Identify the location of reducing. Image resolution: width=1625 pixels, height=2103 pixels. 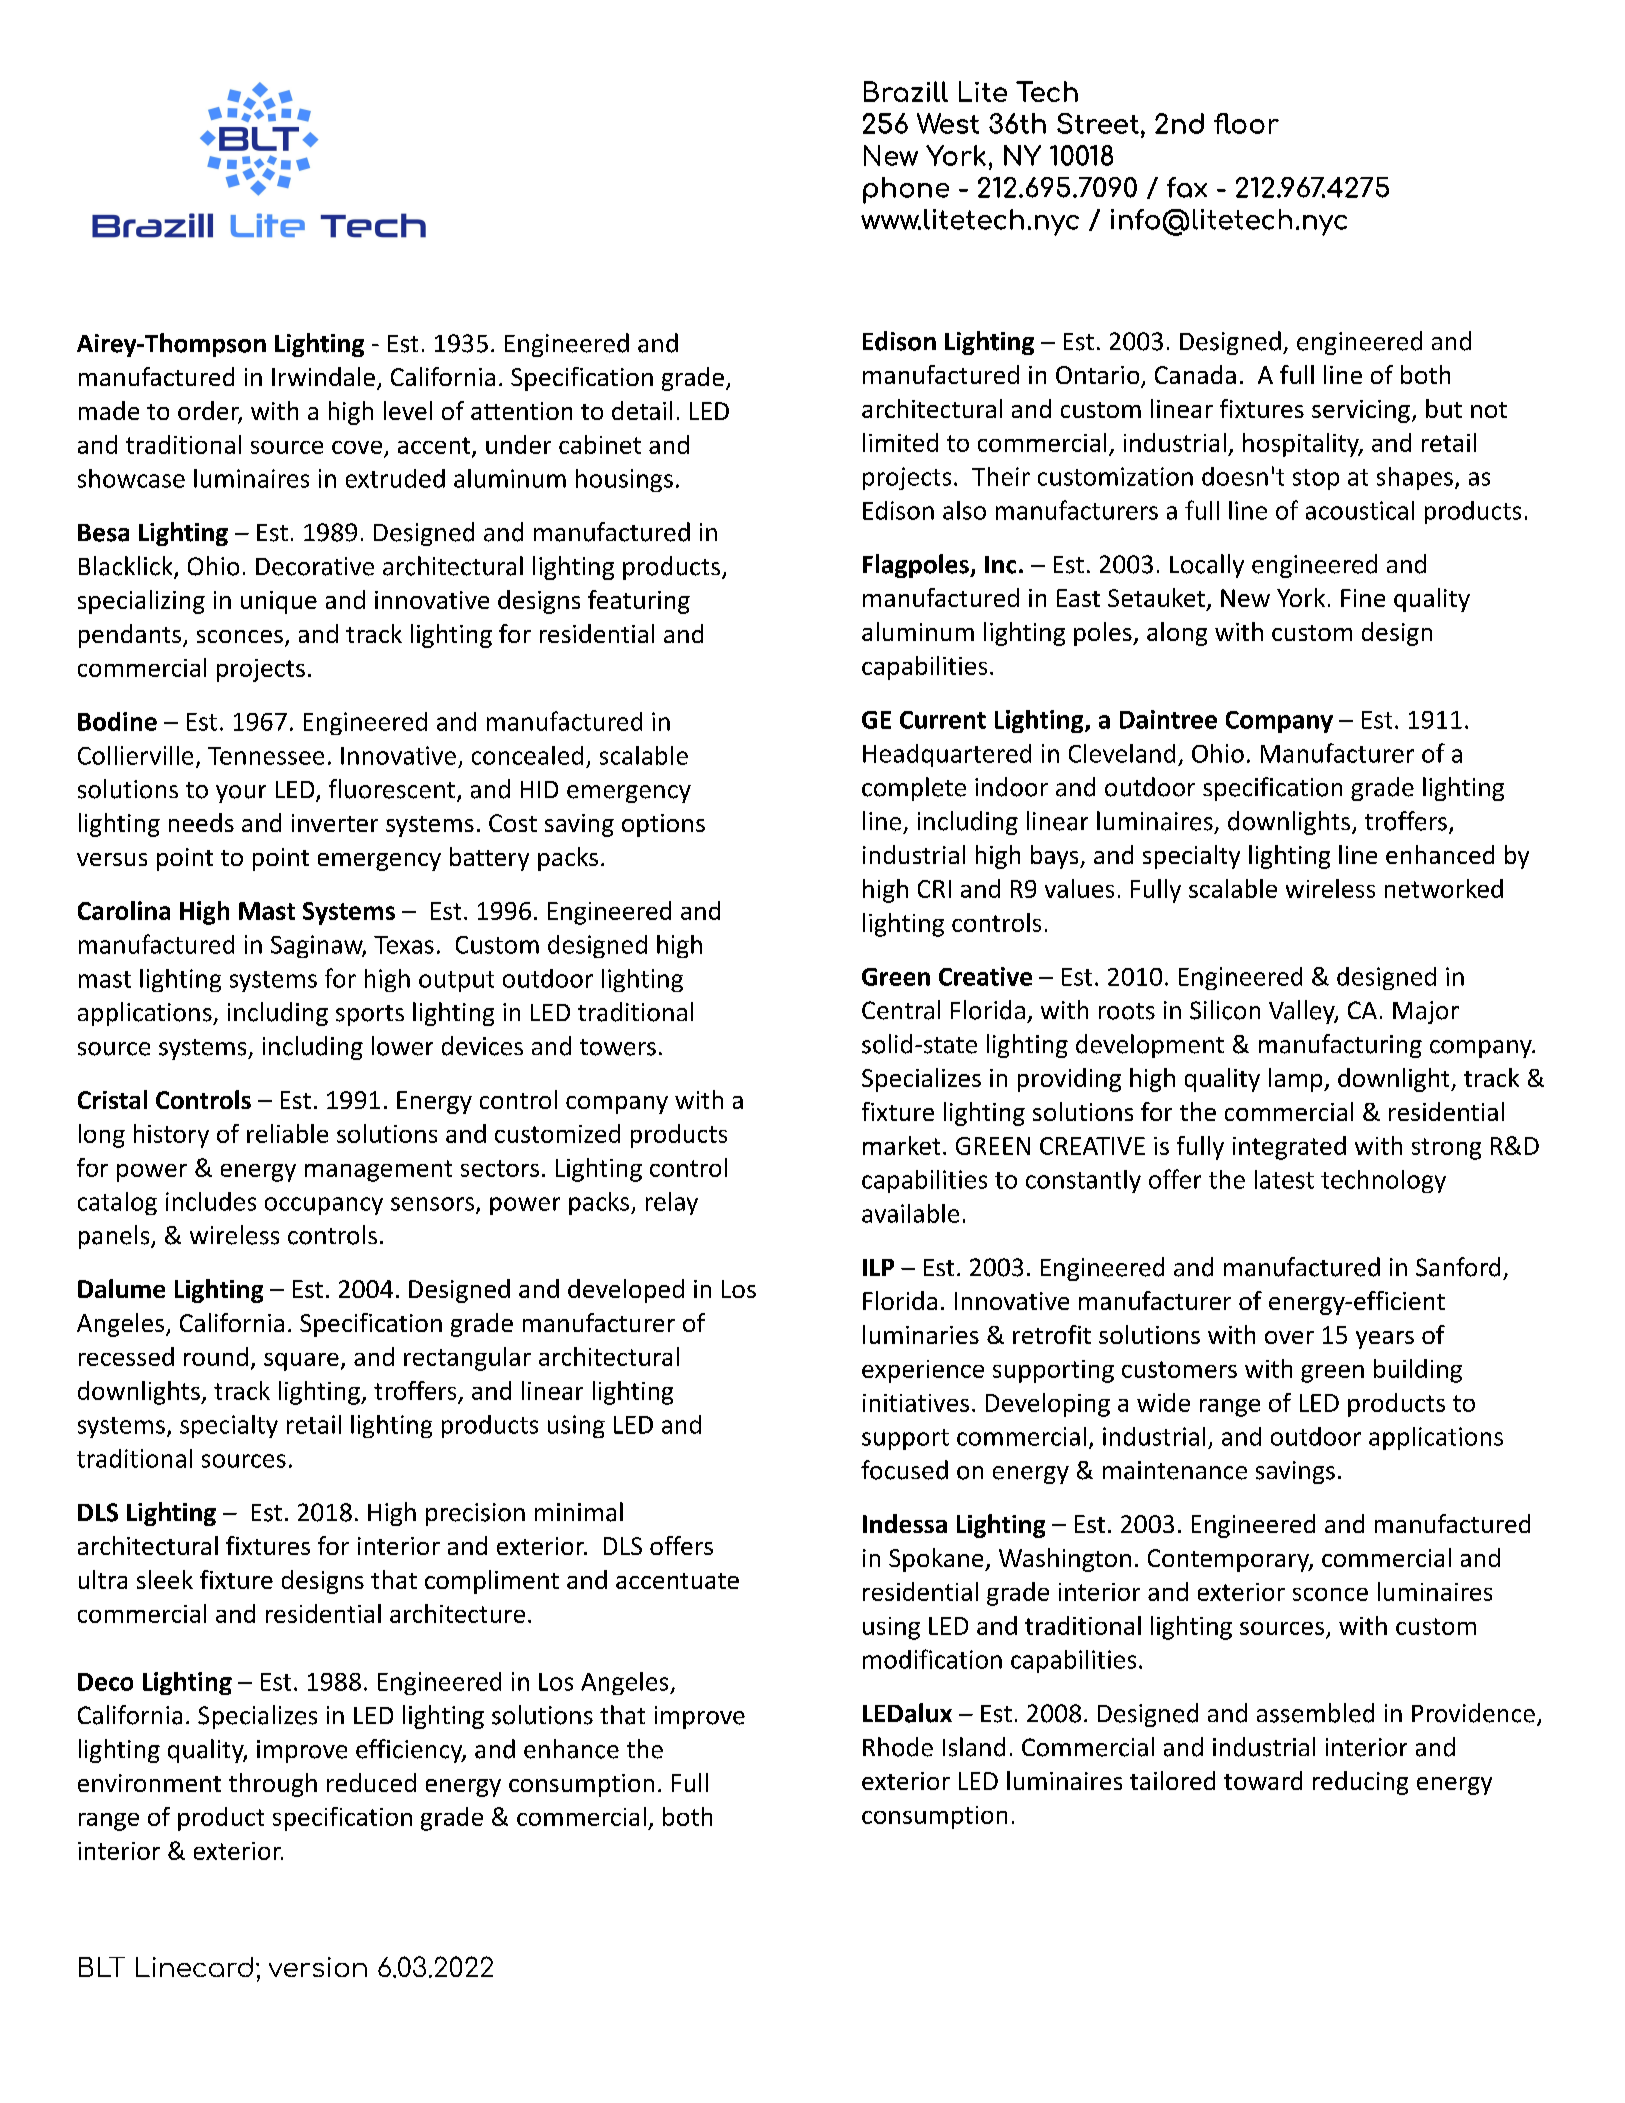
(1360, 1783).
